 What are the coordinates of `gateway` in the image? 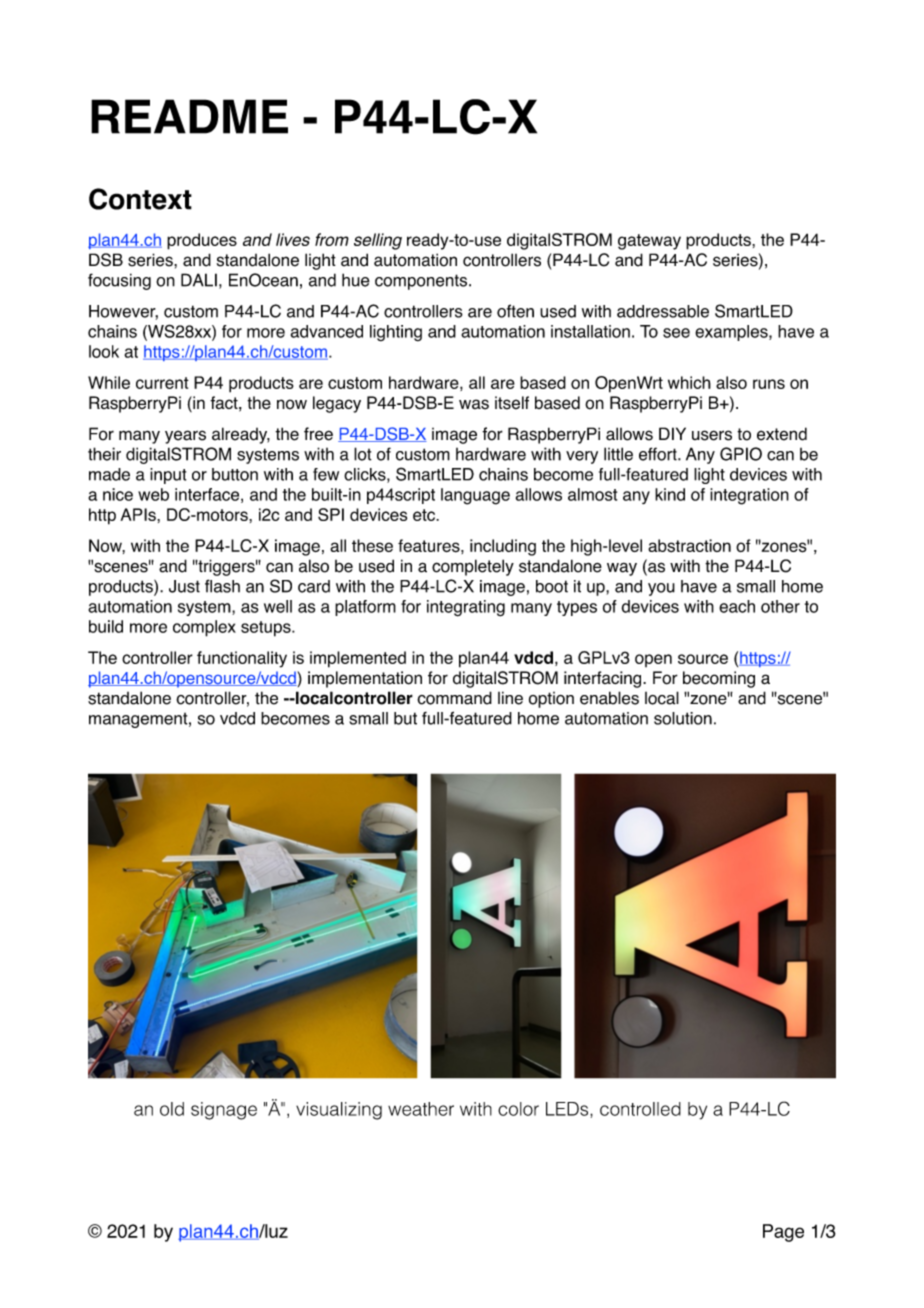 It's located at (649, 242).
